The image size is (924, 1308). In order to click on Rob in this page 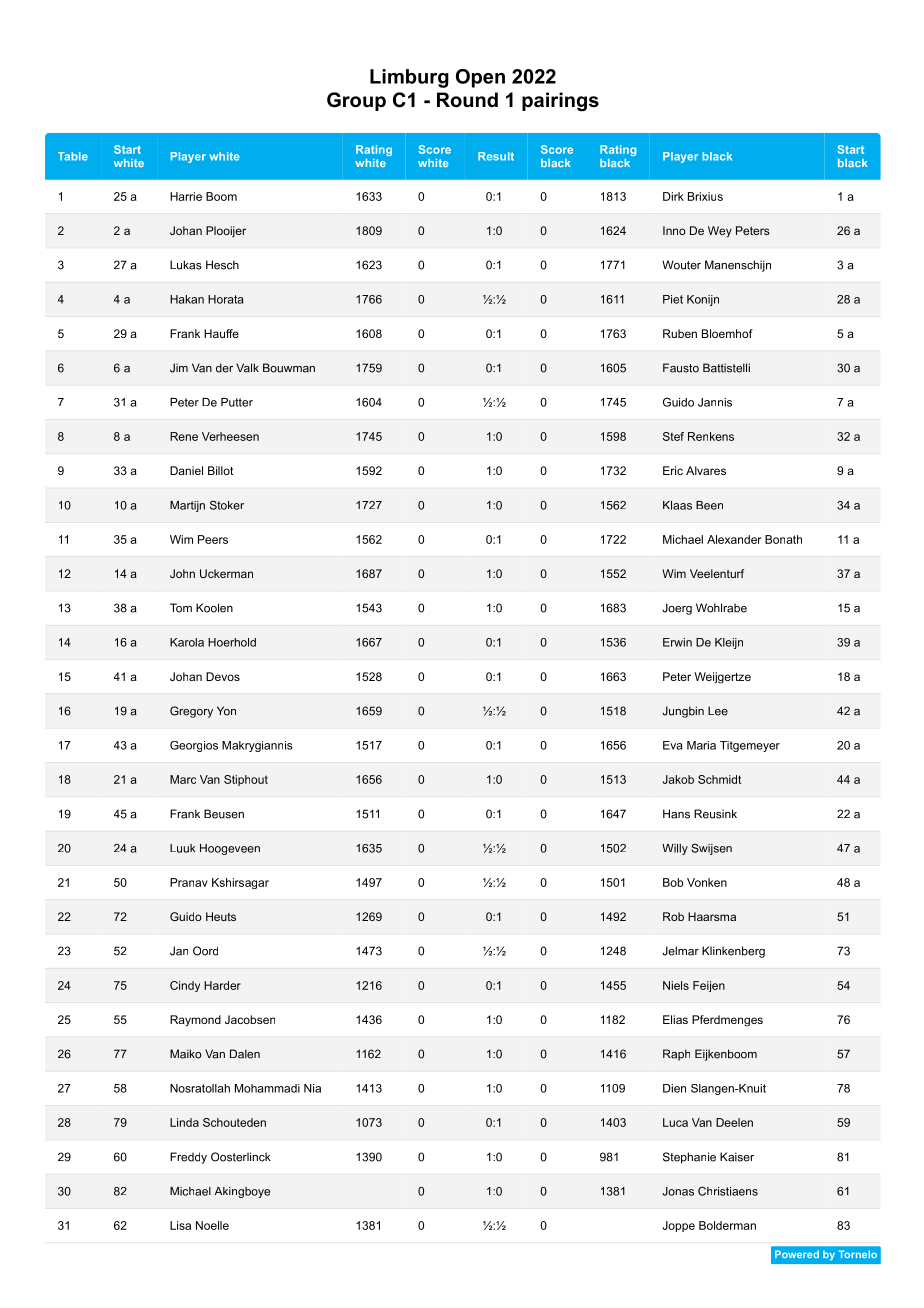, I will do `click(673, 916)`.
